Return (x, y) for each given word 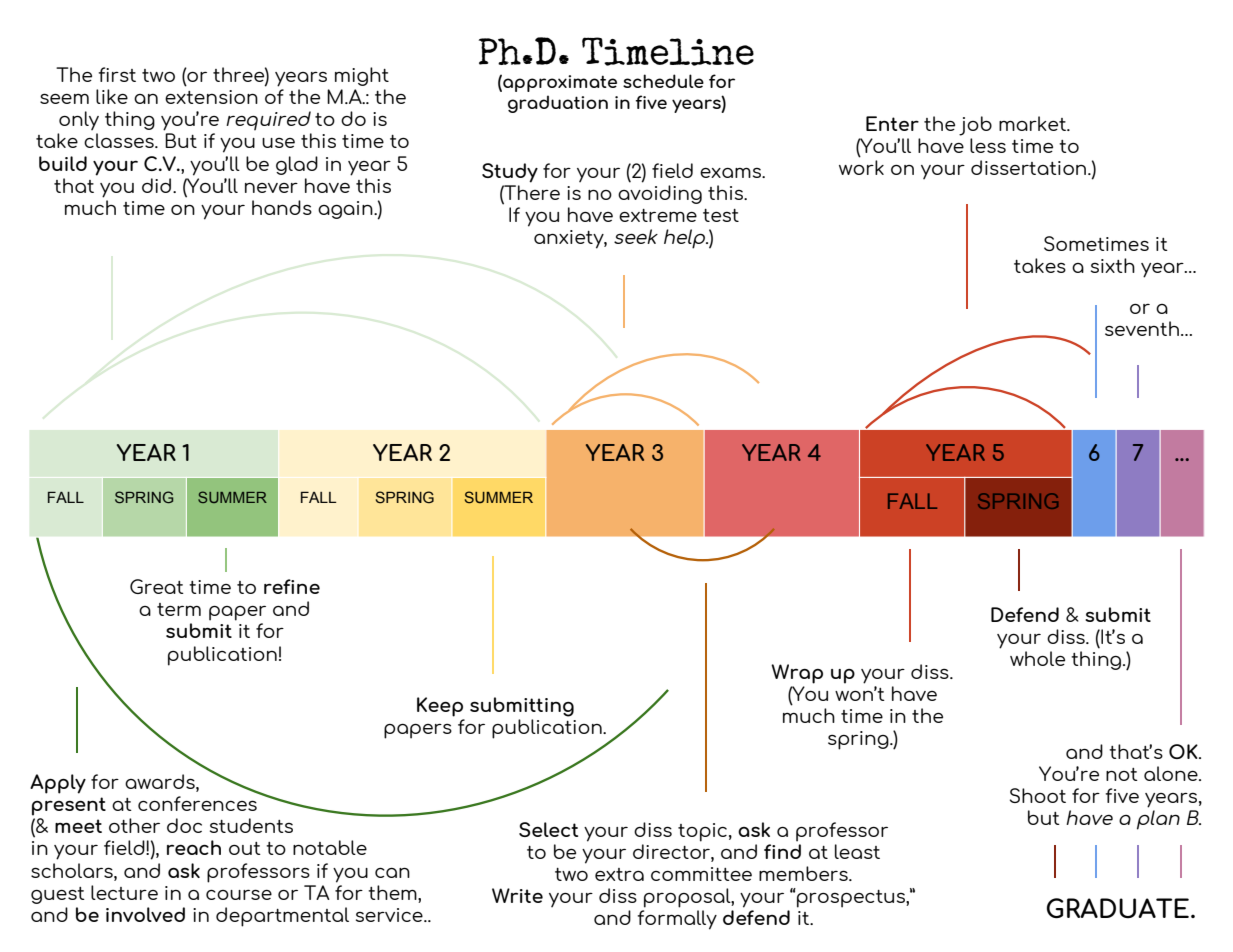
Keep (440, 707)
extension (211, 97)
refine (292, 586)
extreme (658, 215)
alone (1172, 773)
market (1033, 123)
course (239, 894)
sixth (1113, 265)
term (179, 609)
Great (157, 586)
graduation (558, 104)
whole (1037, 658)
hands (282, 207)
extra (619, 874)
